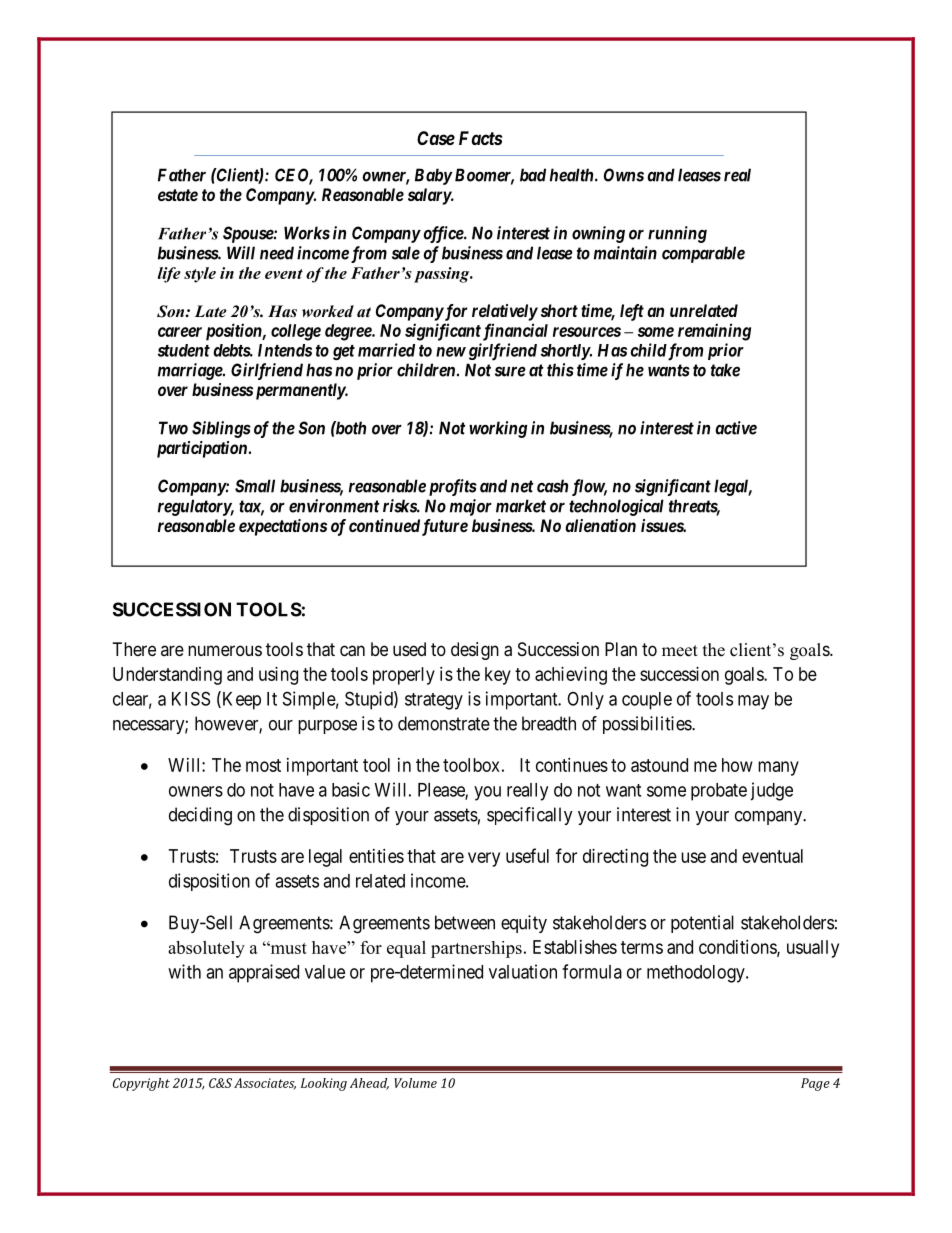  Describe the element at coordinates (677, 234) in the screenshot. I see `running` at that location.
